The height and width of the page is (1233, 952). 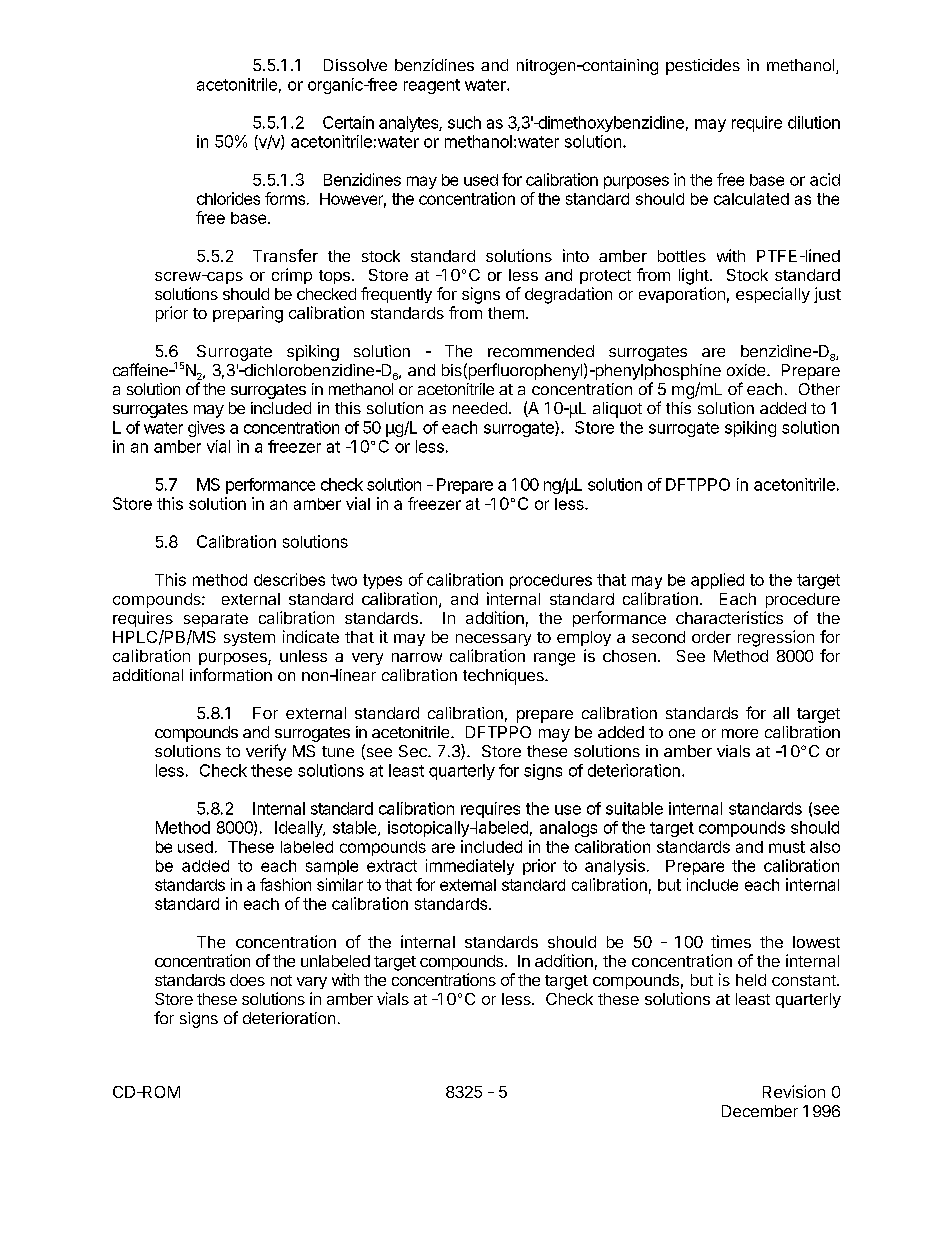 What do you see at coordinates (464, 122) in the page?
I see `such` at bounding box center [464, 122].
